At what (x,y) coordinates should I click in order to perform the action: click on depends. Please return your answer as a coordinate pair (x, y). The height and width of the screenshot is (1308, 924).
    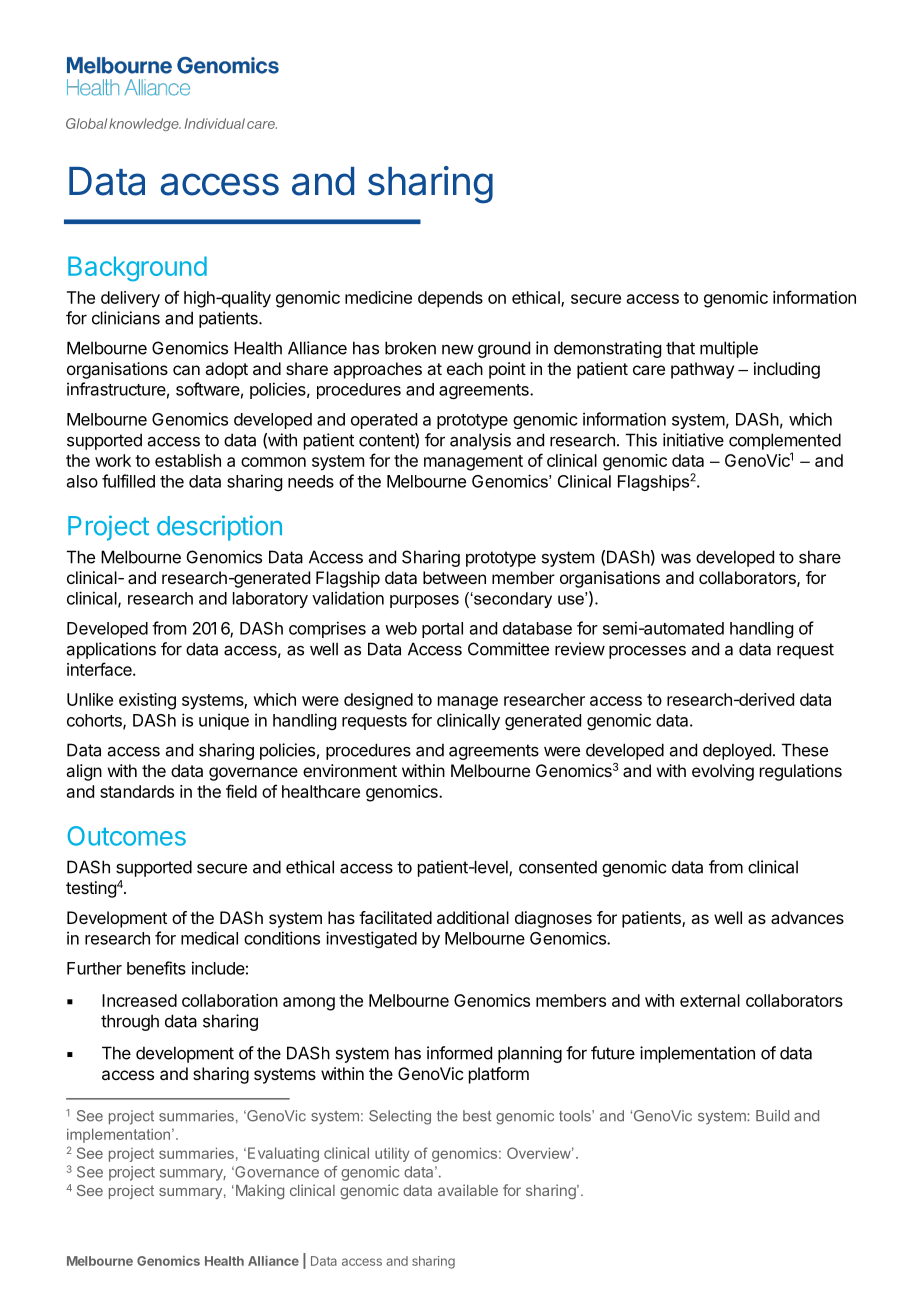
    Looking at the image, I should click on (450, 299).
